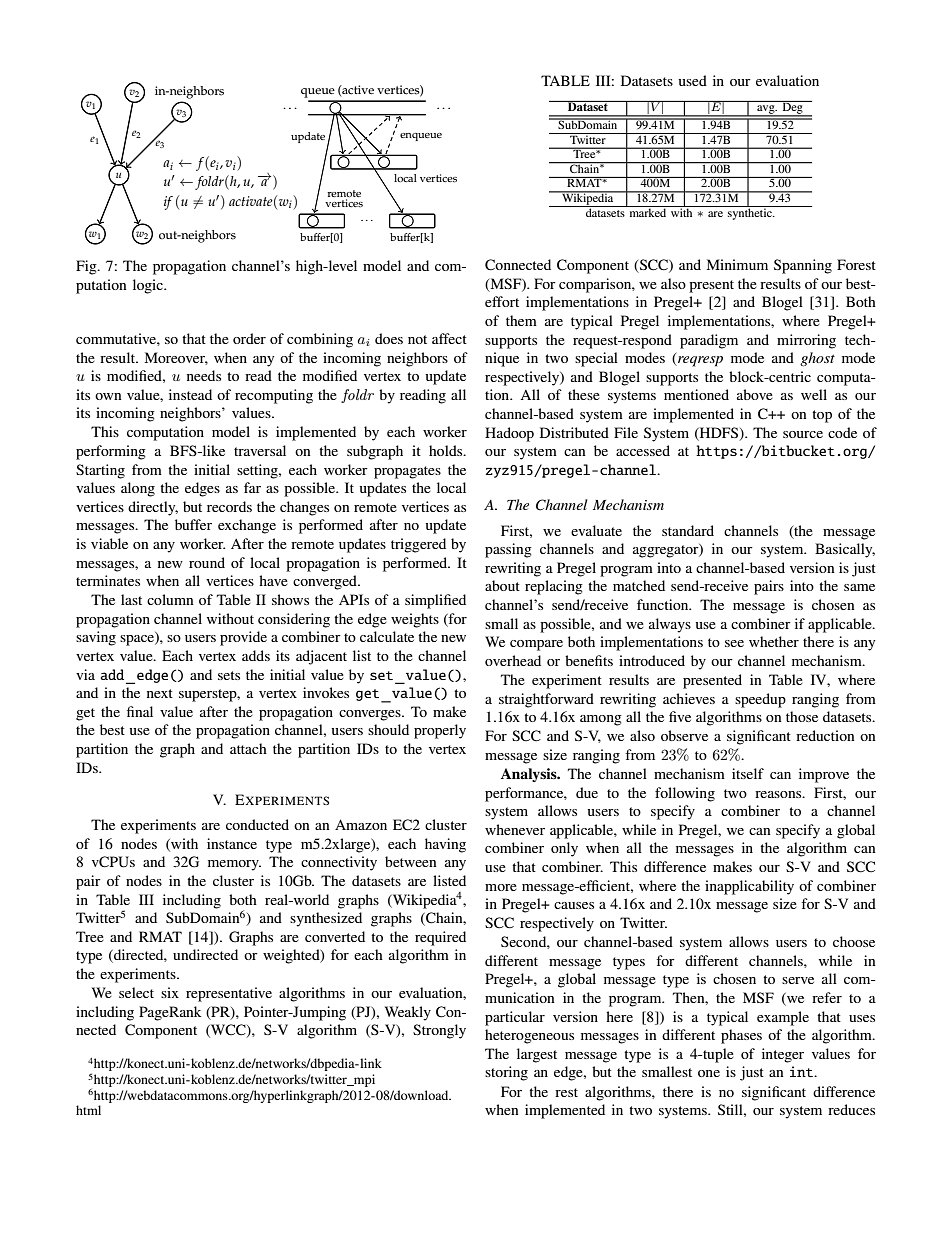  What do you see at coordinates (190, 394) in the screenshot?
I see `instead` at bounding box center [190, 394].
